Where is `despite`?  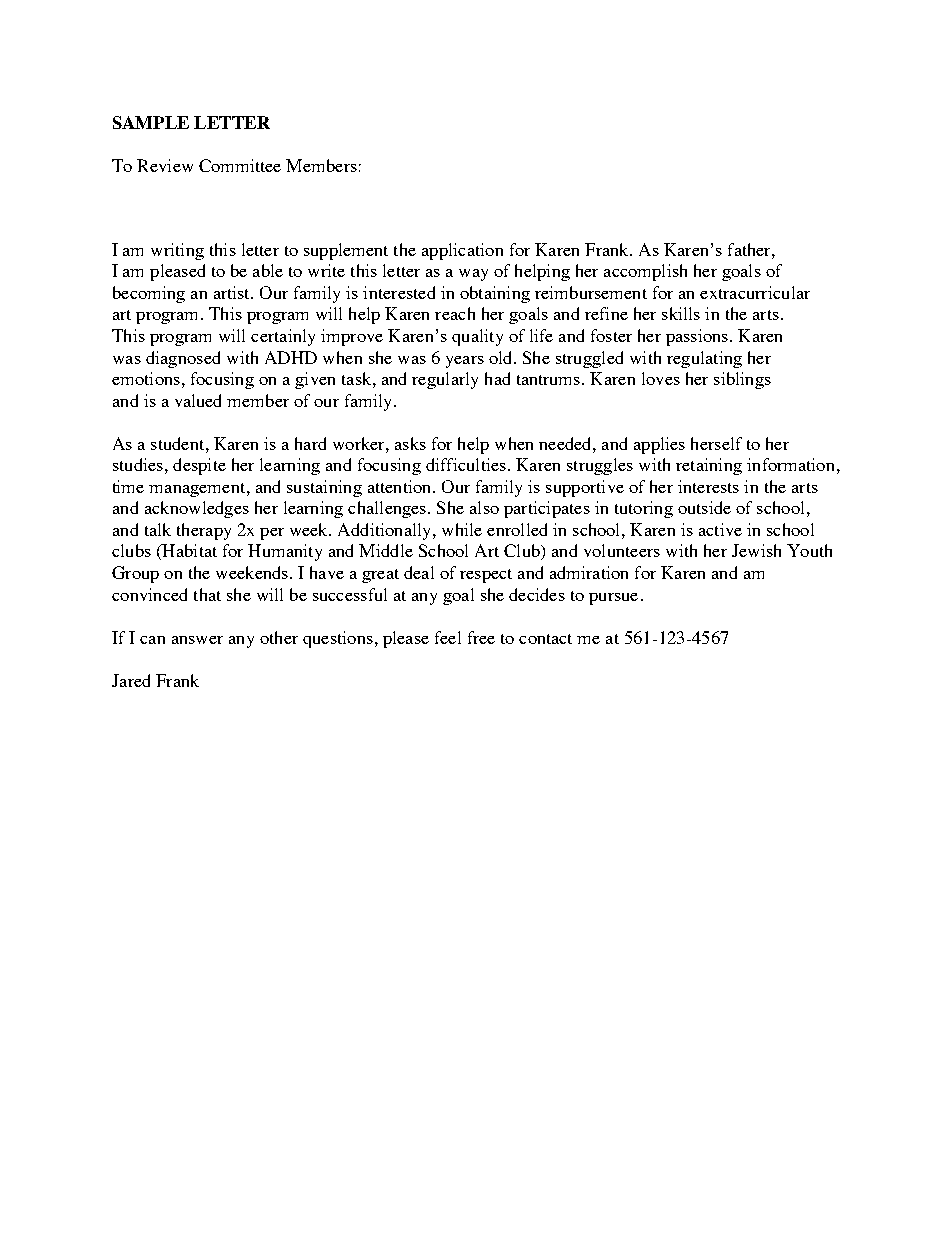
despite is located at coordinates (199, 466).
